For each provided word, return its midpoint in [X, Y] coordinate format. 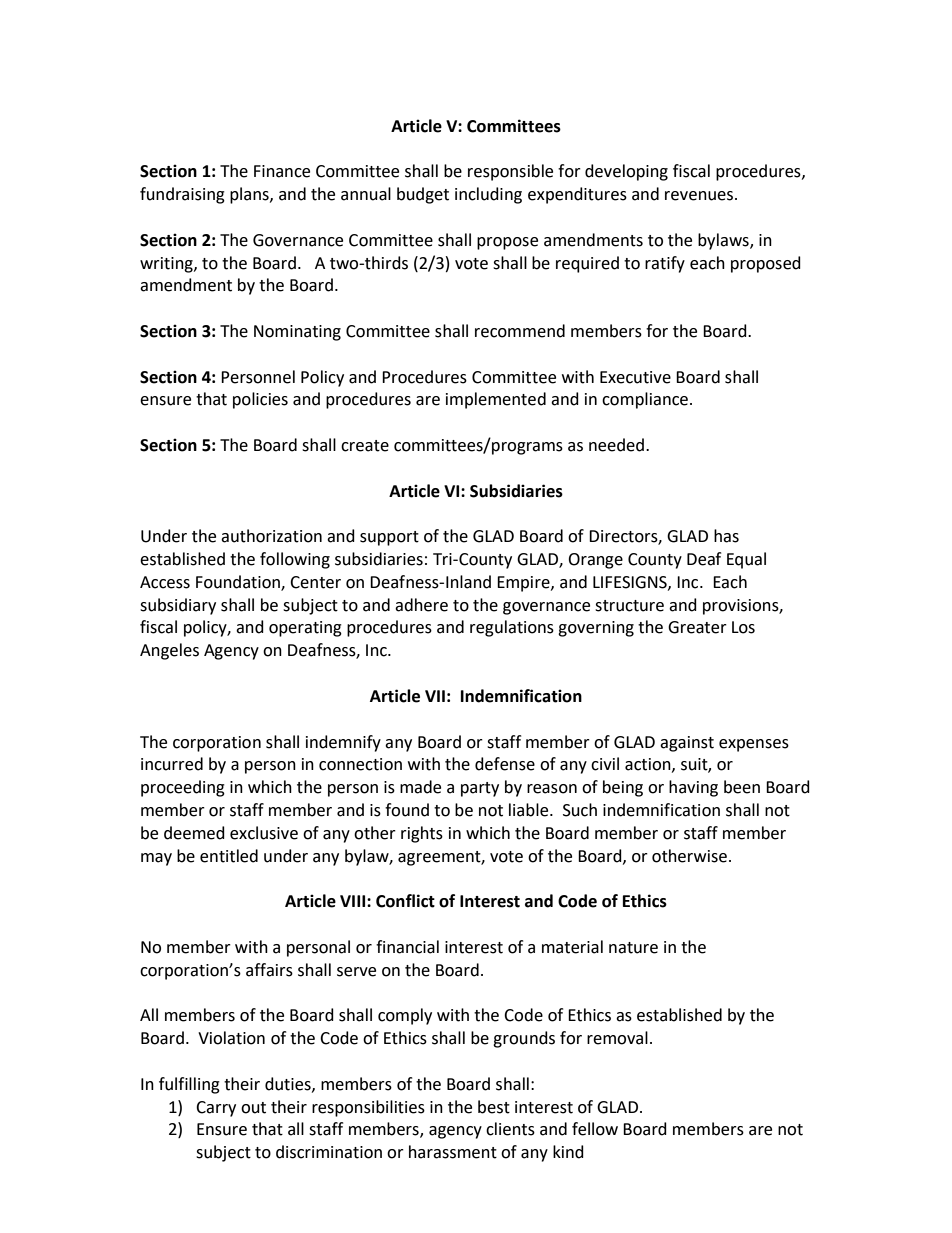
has [726, 536]
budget [423, 195]
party [480, 789]
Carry [216, 1109]
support [389, 538]
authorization [271, 536]
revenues [700, 196]
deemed [194, 833]
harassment [453, 1152]
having [693, 788]
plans [250, 195]
